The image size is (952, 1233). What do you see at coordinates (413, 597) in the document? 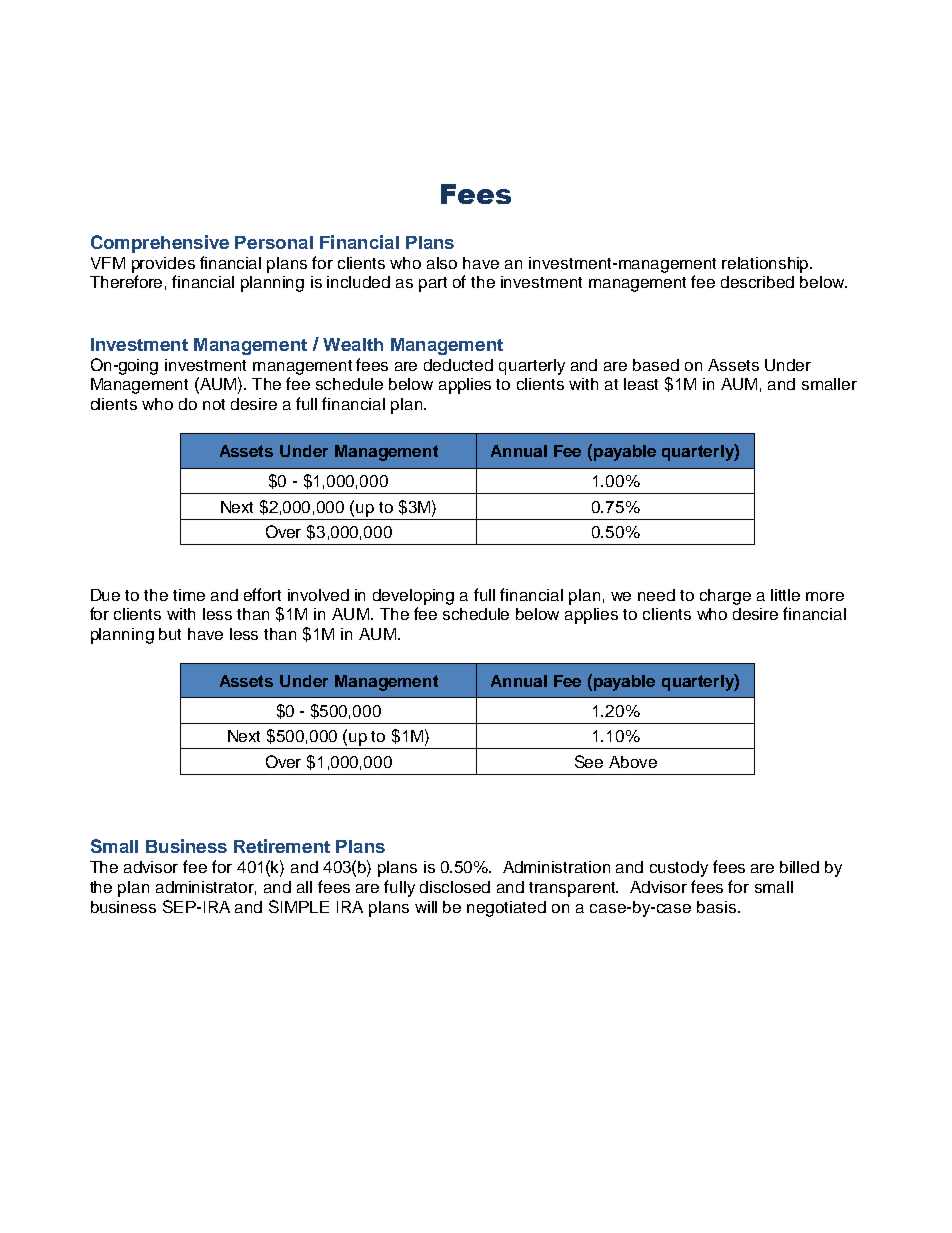
I see `developing` at bounding box center [413, 597].
